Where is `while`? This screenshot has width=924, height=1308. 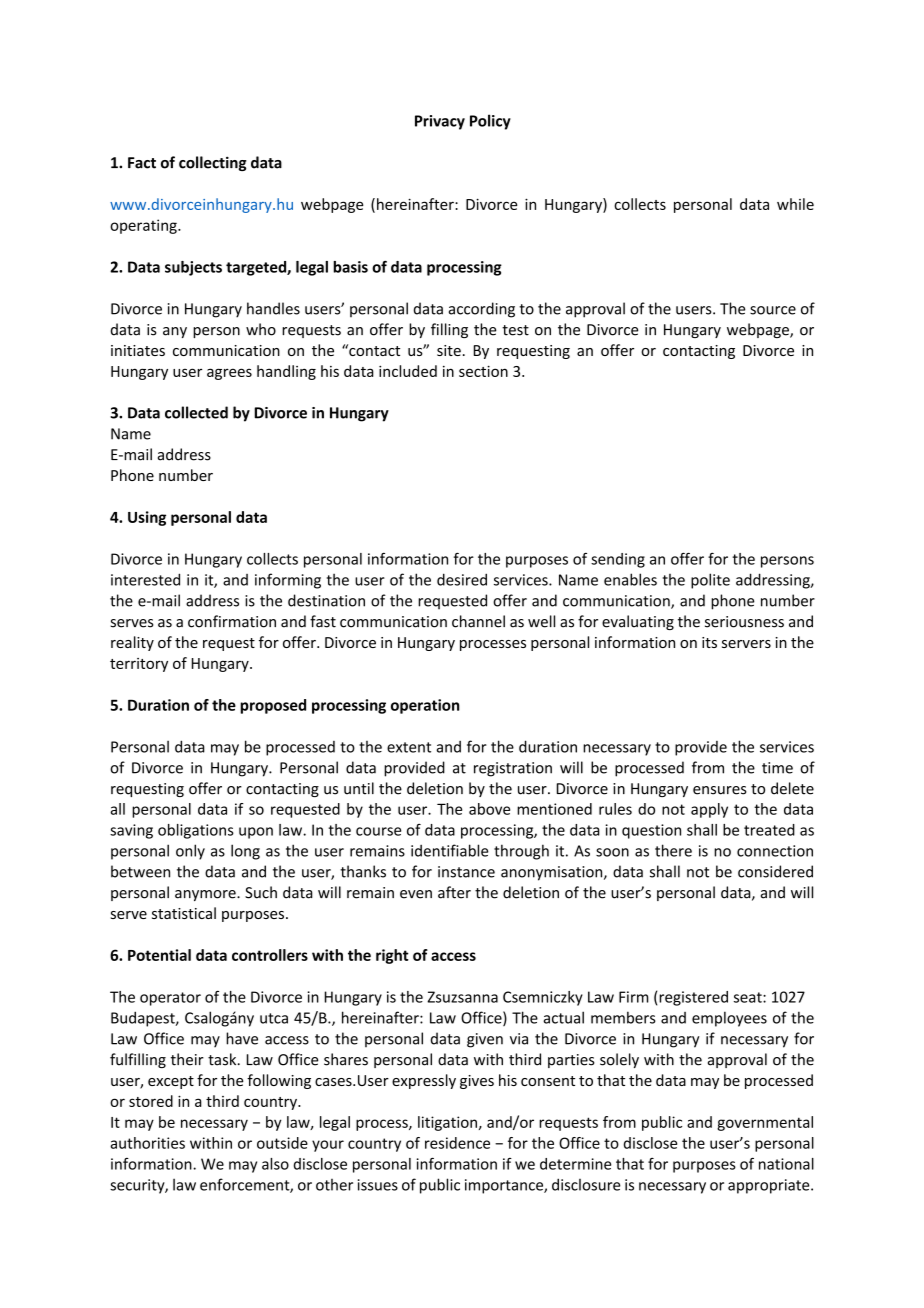 while is located at coordinates (795, 204).
